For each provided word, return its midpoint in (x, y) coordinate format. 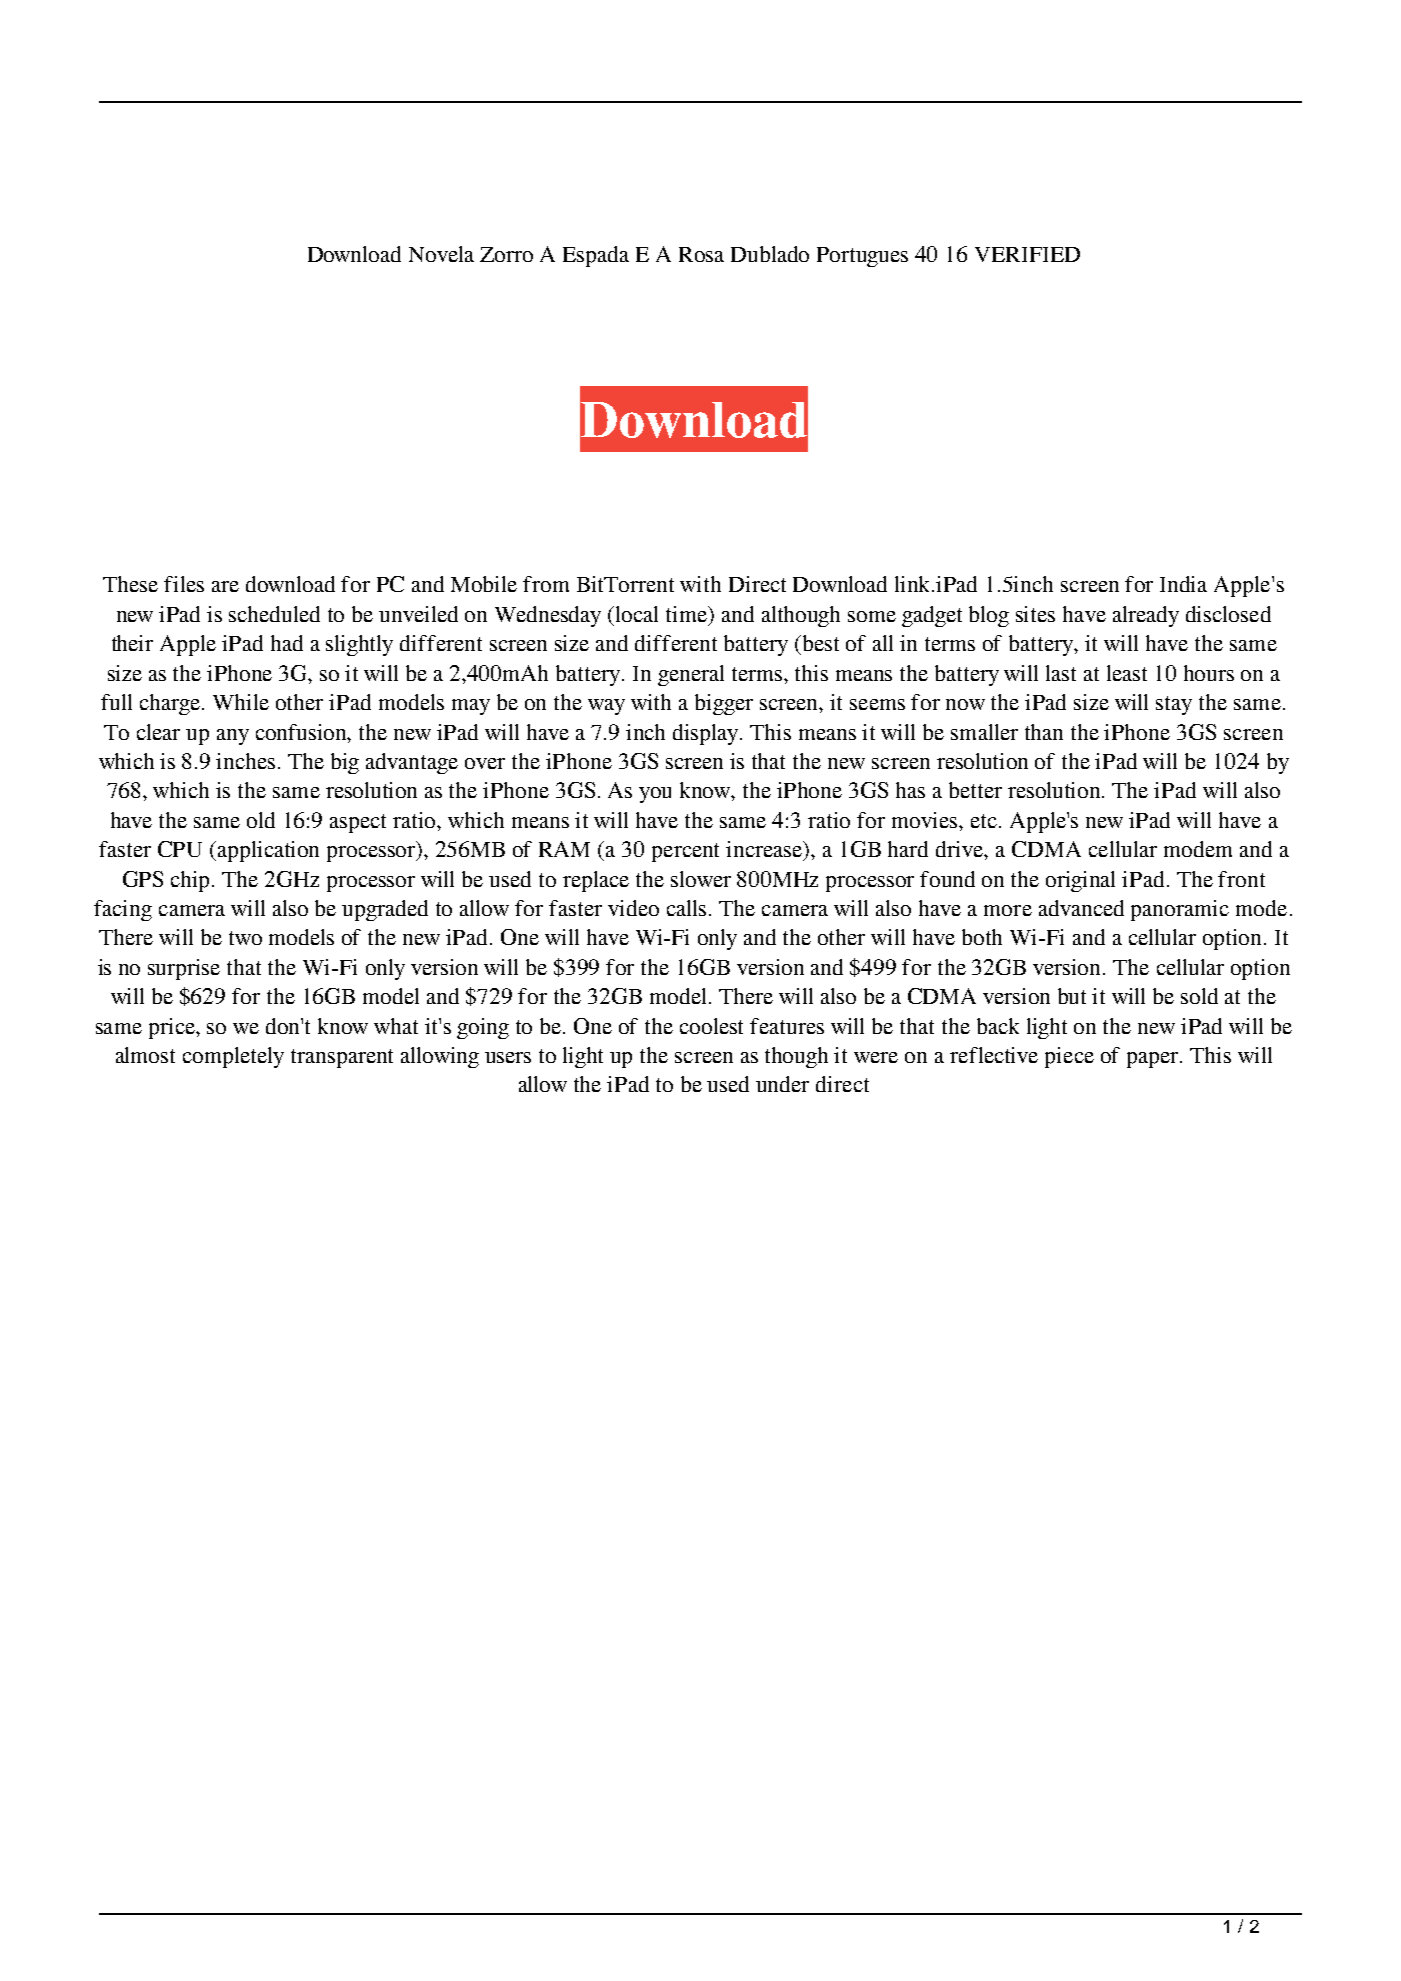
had (287, 643)
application (268, 851)
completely (233, 1057)
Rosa (701, 254)
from (546, 584)
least (1127, 673)
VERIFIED (1027, 254)
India (1183, 584)
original (1080, 881)
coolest (711, 1026)
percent (685, 852)
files (184, 584)
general (691, 675)
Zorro (506, 254)
